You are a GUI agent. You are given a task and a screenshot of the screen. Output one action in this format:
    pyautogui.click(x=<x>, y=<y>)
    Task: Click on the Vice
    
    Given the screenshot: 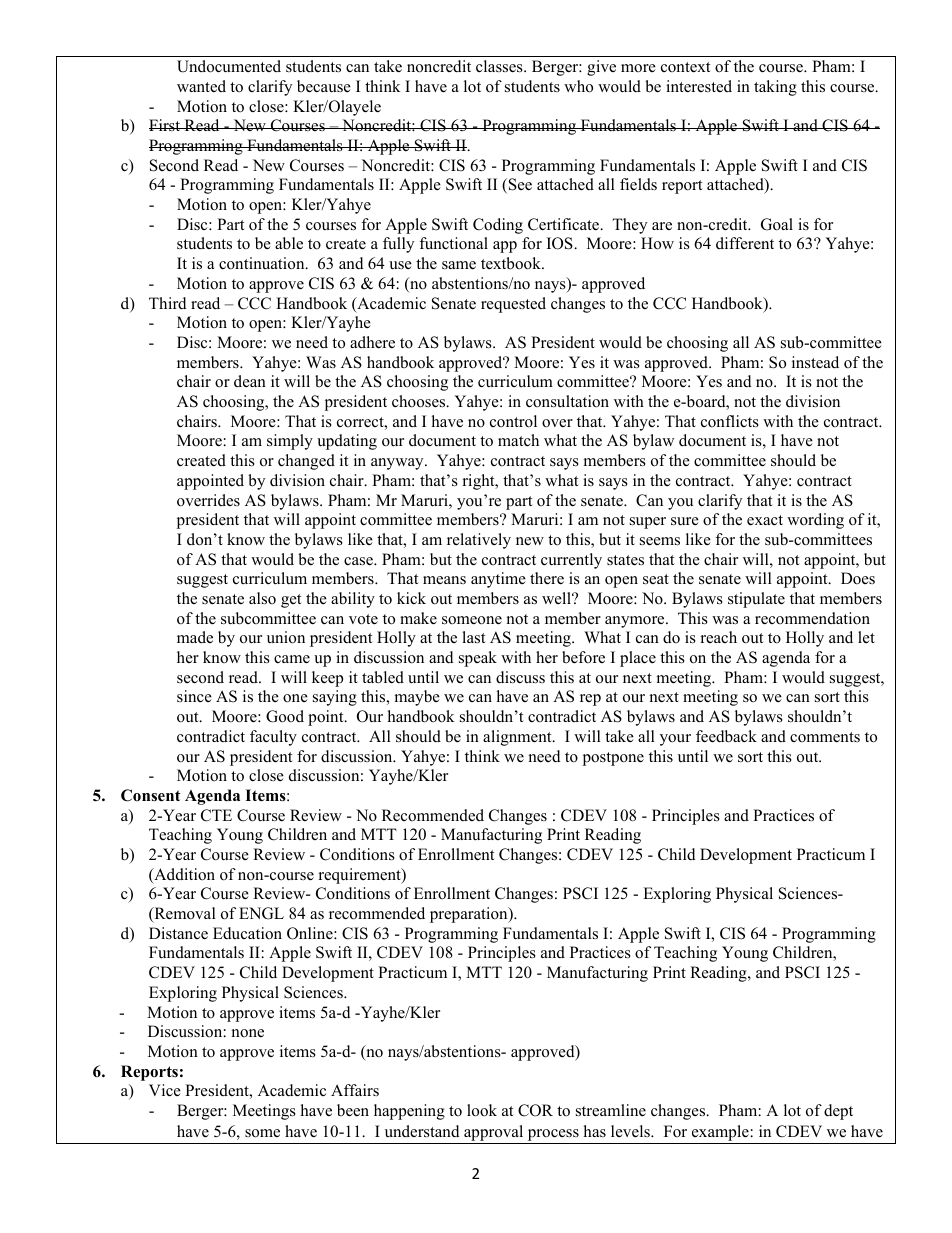 What is the action you would take?
    pyautogui.click(x=165, y=1090)
